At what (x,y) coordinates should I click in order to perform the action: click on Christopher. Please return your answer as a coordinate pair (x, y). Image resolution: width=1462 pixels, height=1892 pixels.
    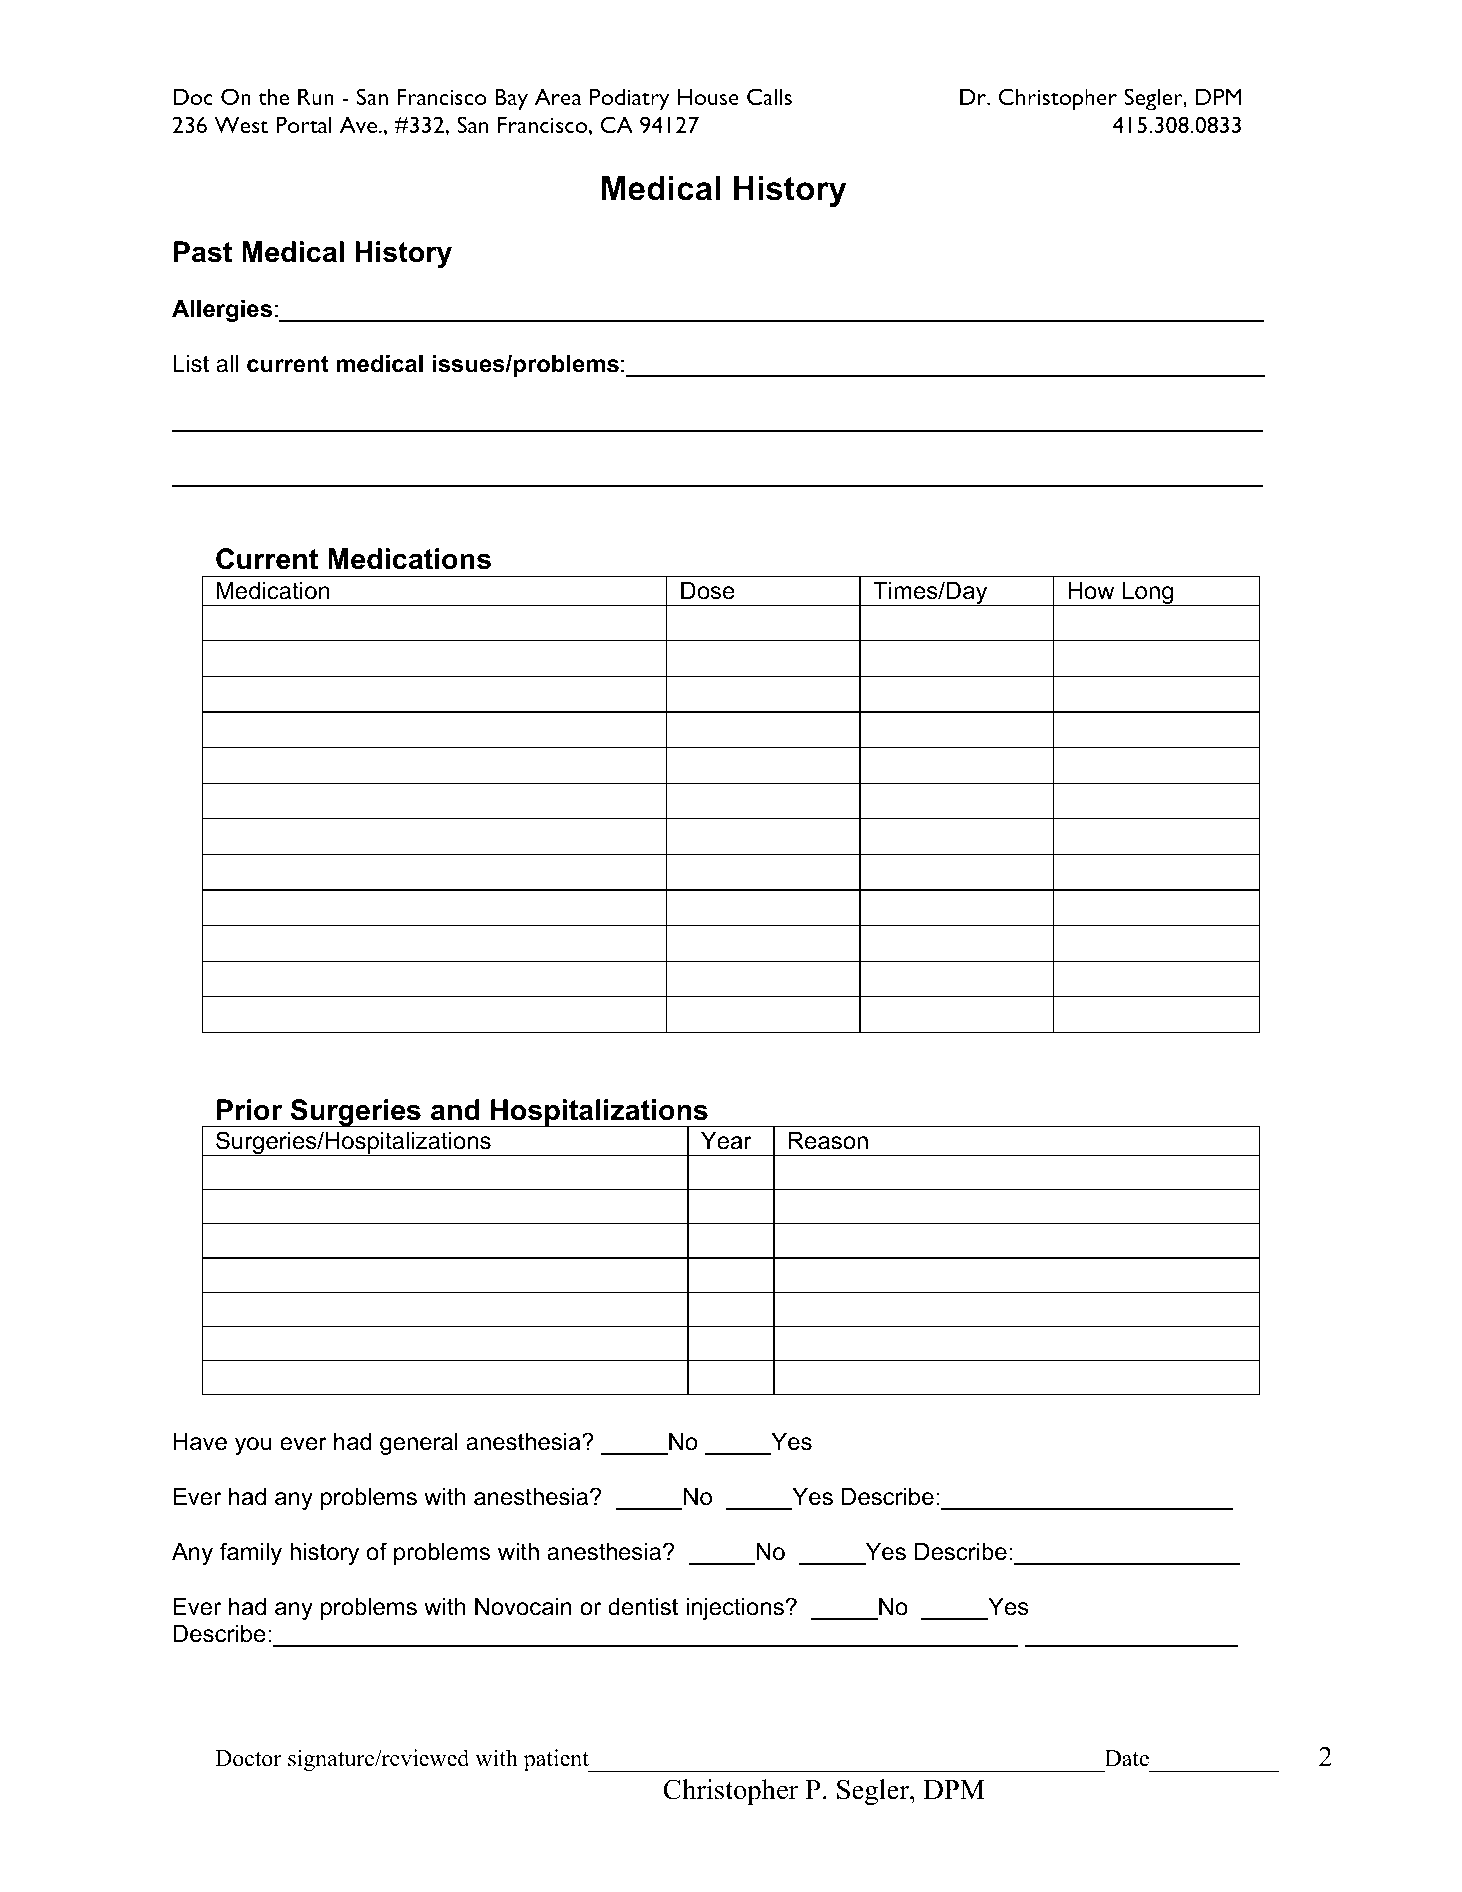
    Looking at the image, I should click on (730, 1792).
